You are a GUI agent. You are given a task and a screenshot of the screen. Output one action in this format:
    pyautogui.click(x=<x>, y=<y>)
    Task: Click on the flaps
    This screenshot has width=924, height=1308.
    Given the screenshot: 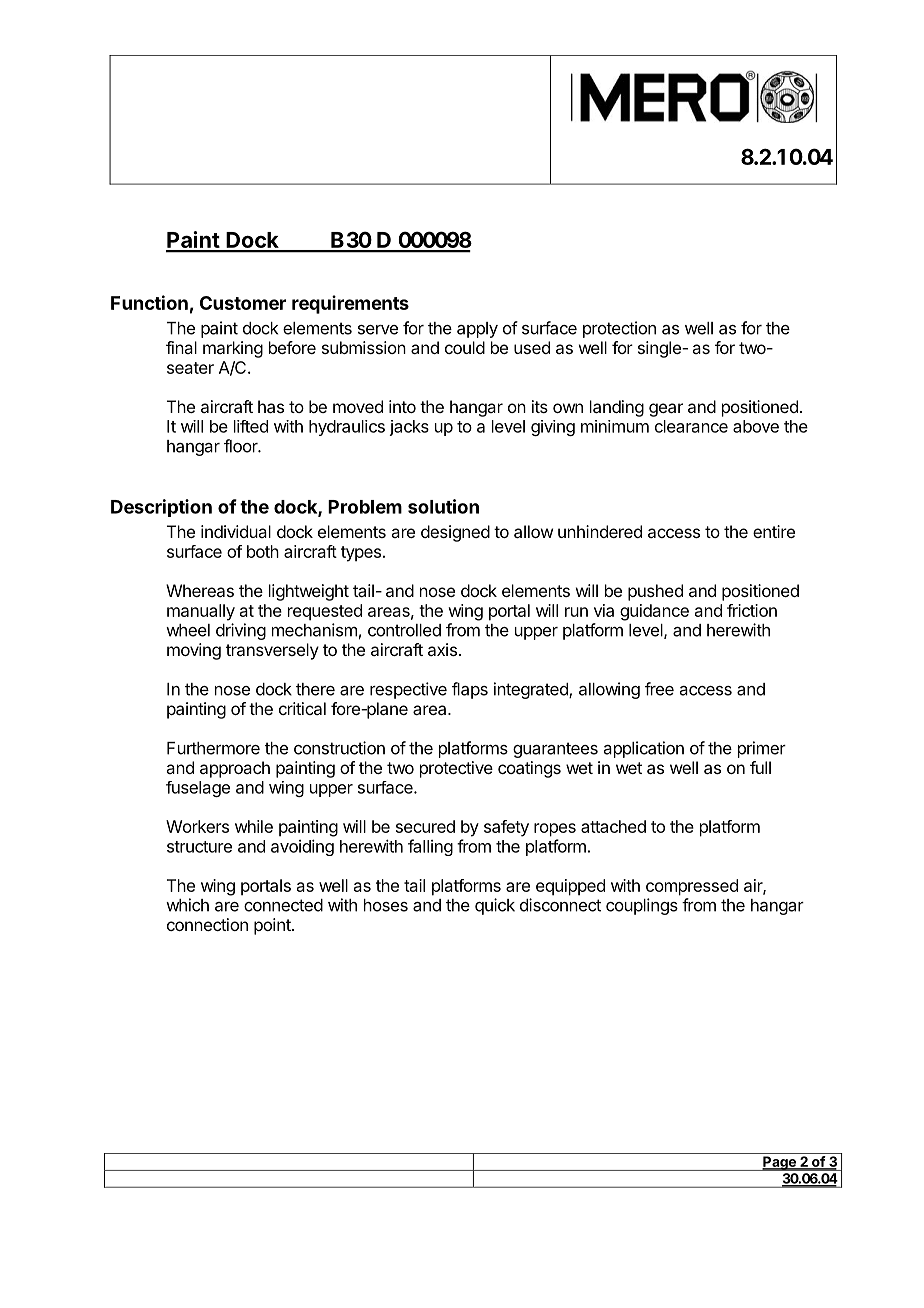 What is the action you would take?
    pyautogui.click(x=470, y=690)
